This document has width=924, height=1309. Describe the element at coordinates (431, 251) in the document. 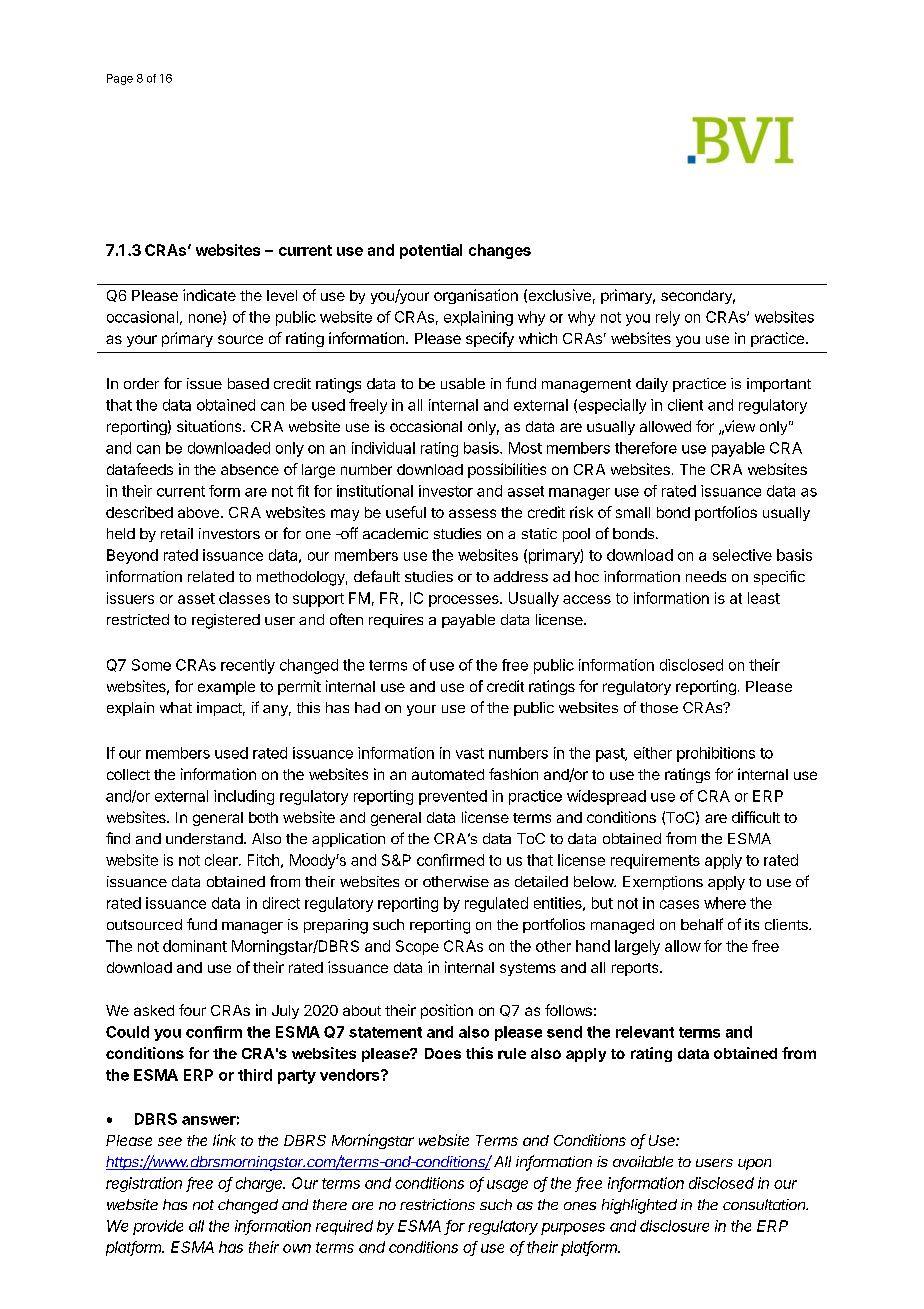

I see `potential` at that location.
